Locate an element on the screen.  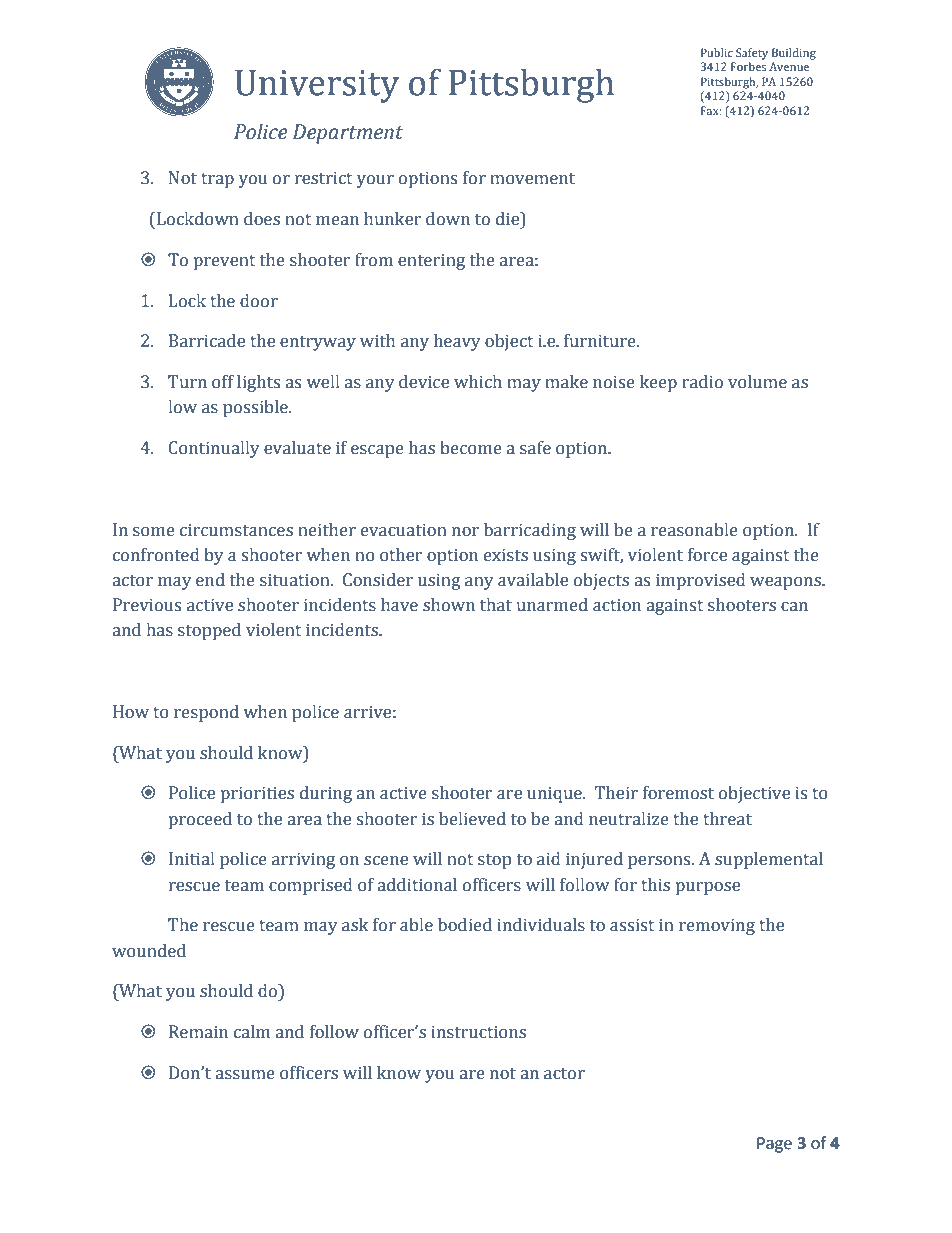
foremost is located at coordinates (678, 793).
